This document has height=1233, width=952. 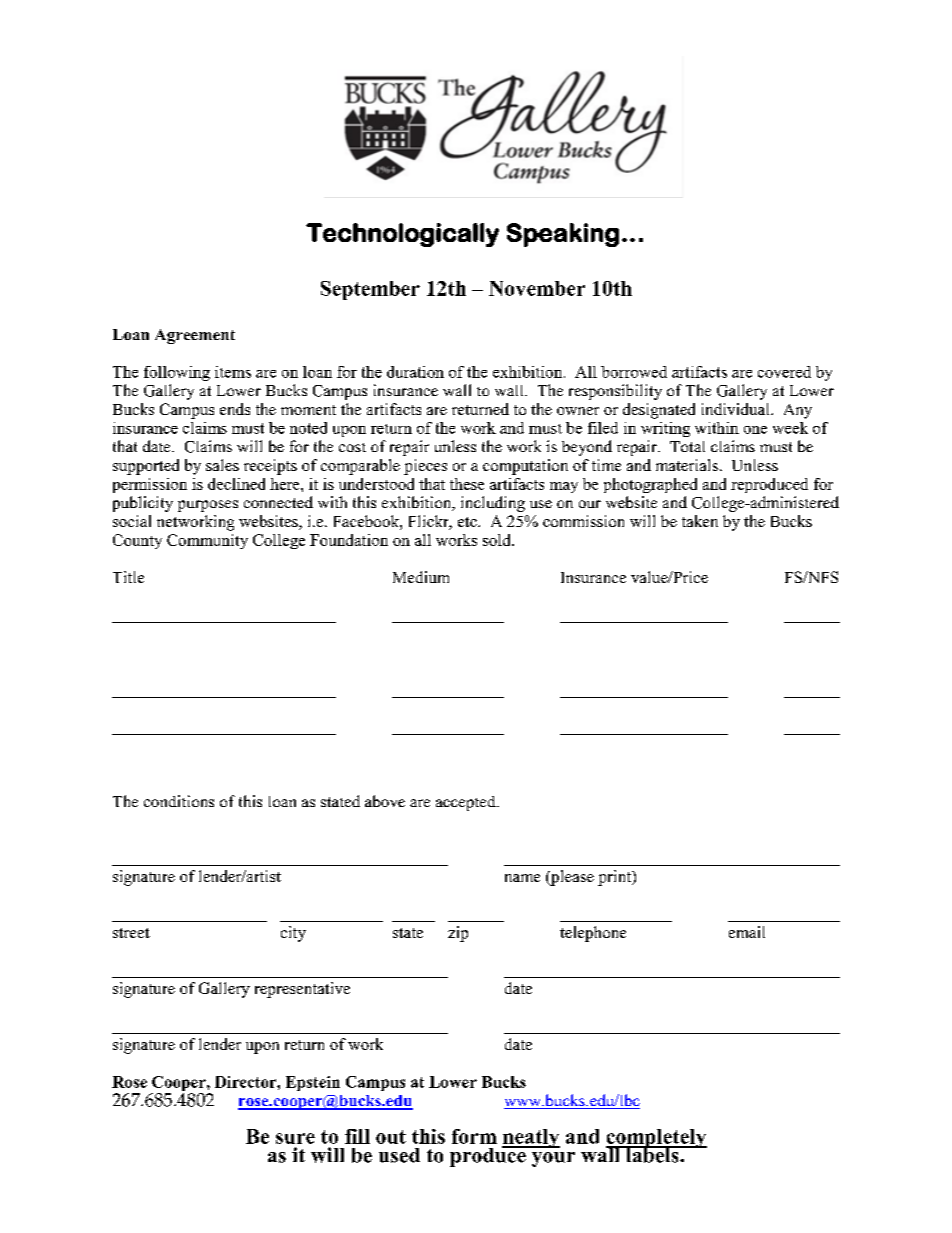 I want to click on sales, so click(x=222, y=465).
